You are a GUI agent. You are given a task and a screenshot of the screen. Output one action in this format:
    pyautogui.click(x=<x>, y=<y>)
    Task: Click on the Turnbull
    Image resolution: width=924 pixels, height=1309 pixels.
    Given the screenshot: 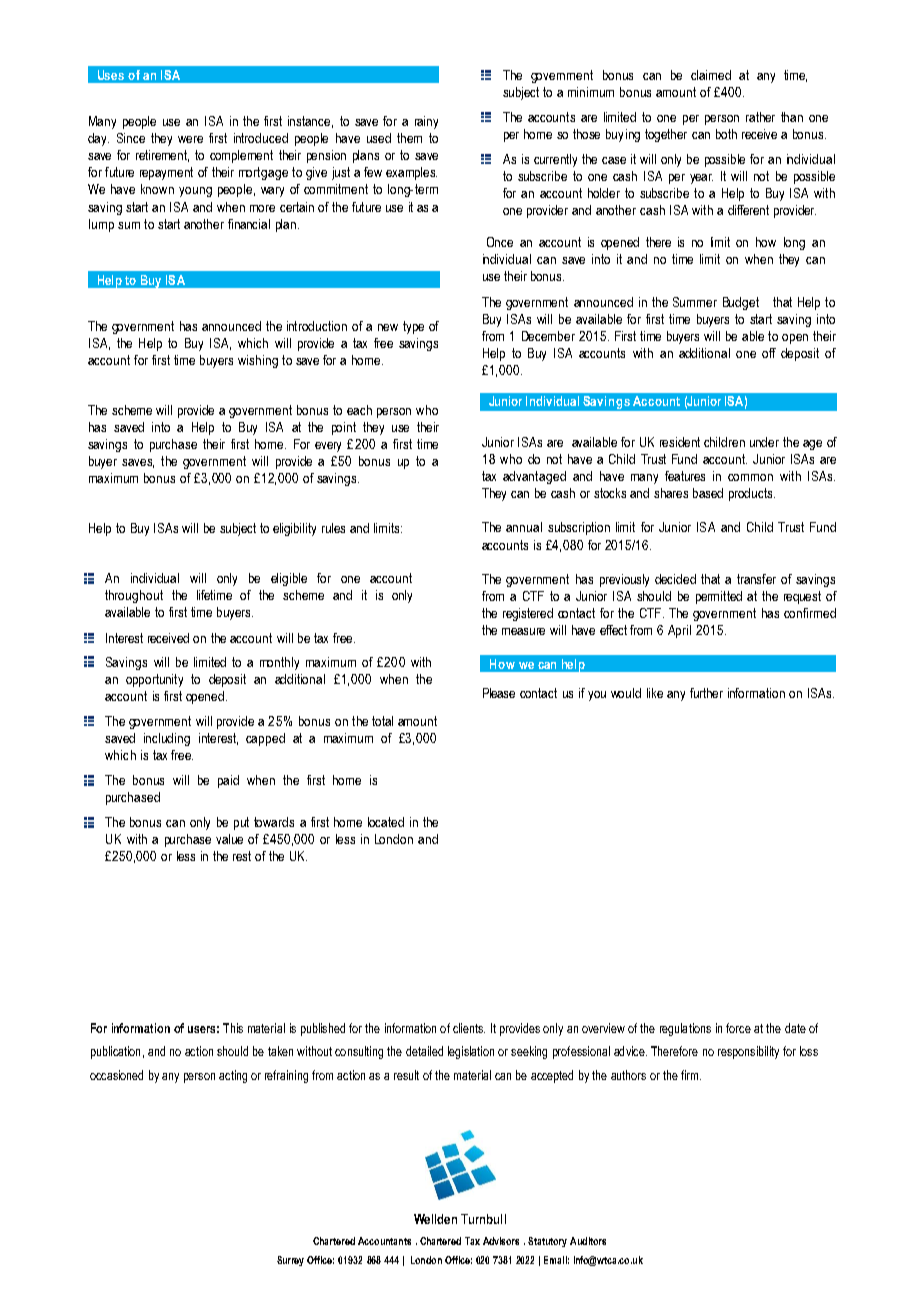 What is the action you would take?
    pyautogui.click(x=483, y=1219)
